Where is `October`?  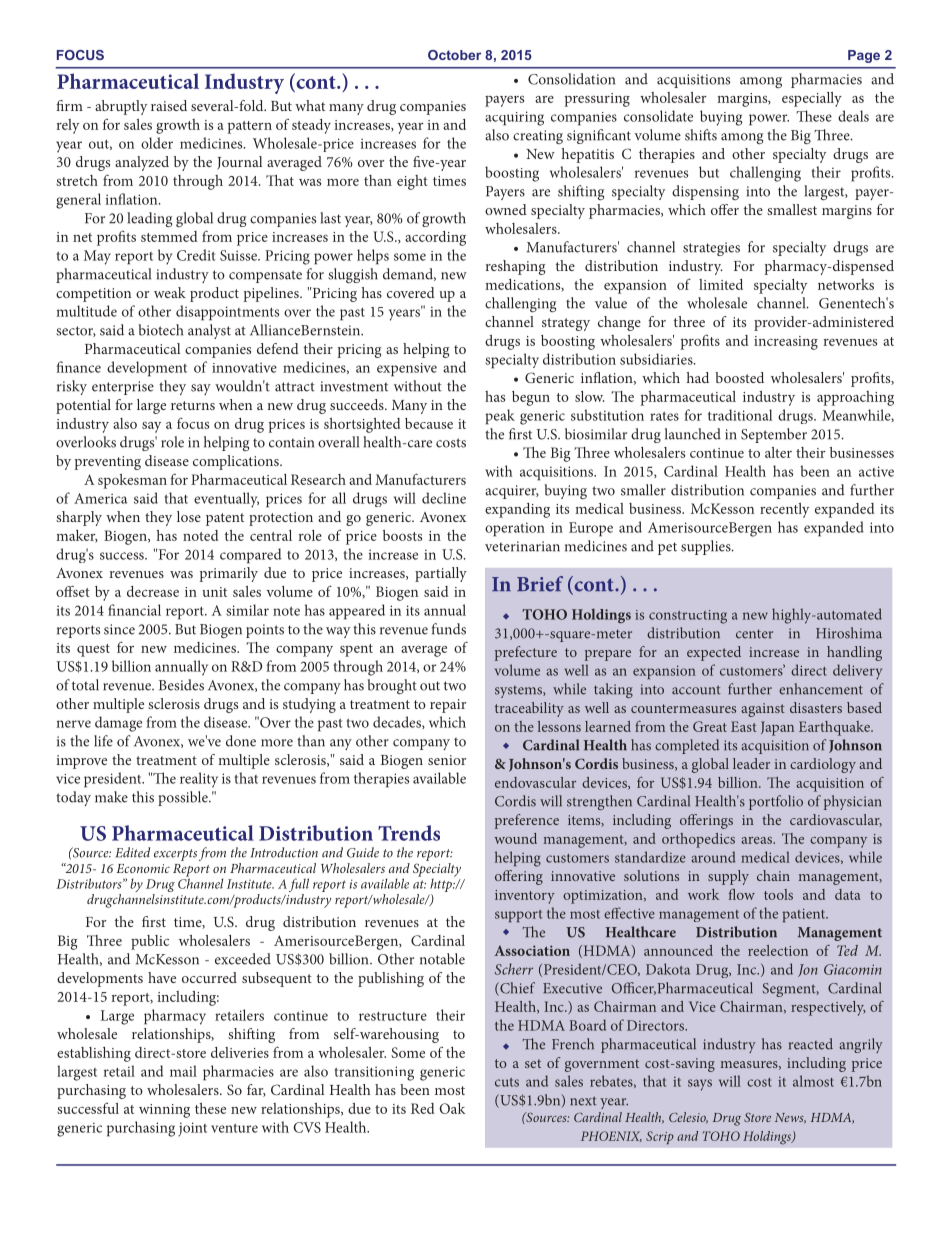 October is located at coordinates (454, 55).
